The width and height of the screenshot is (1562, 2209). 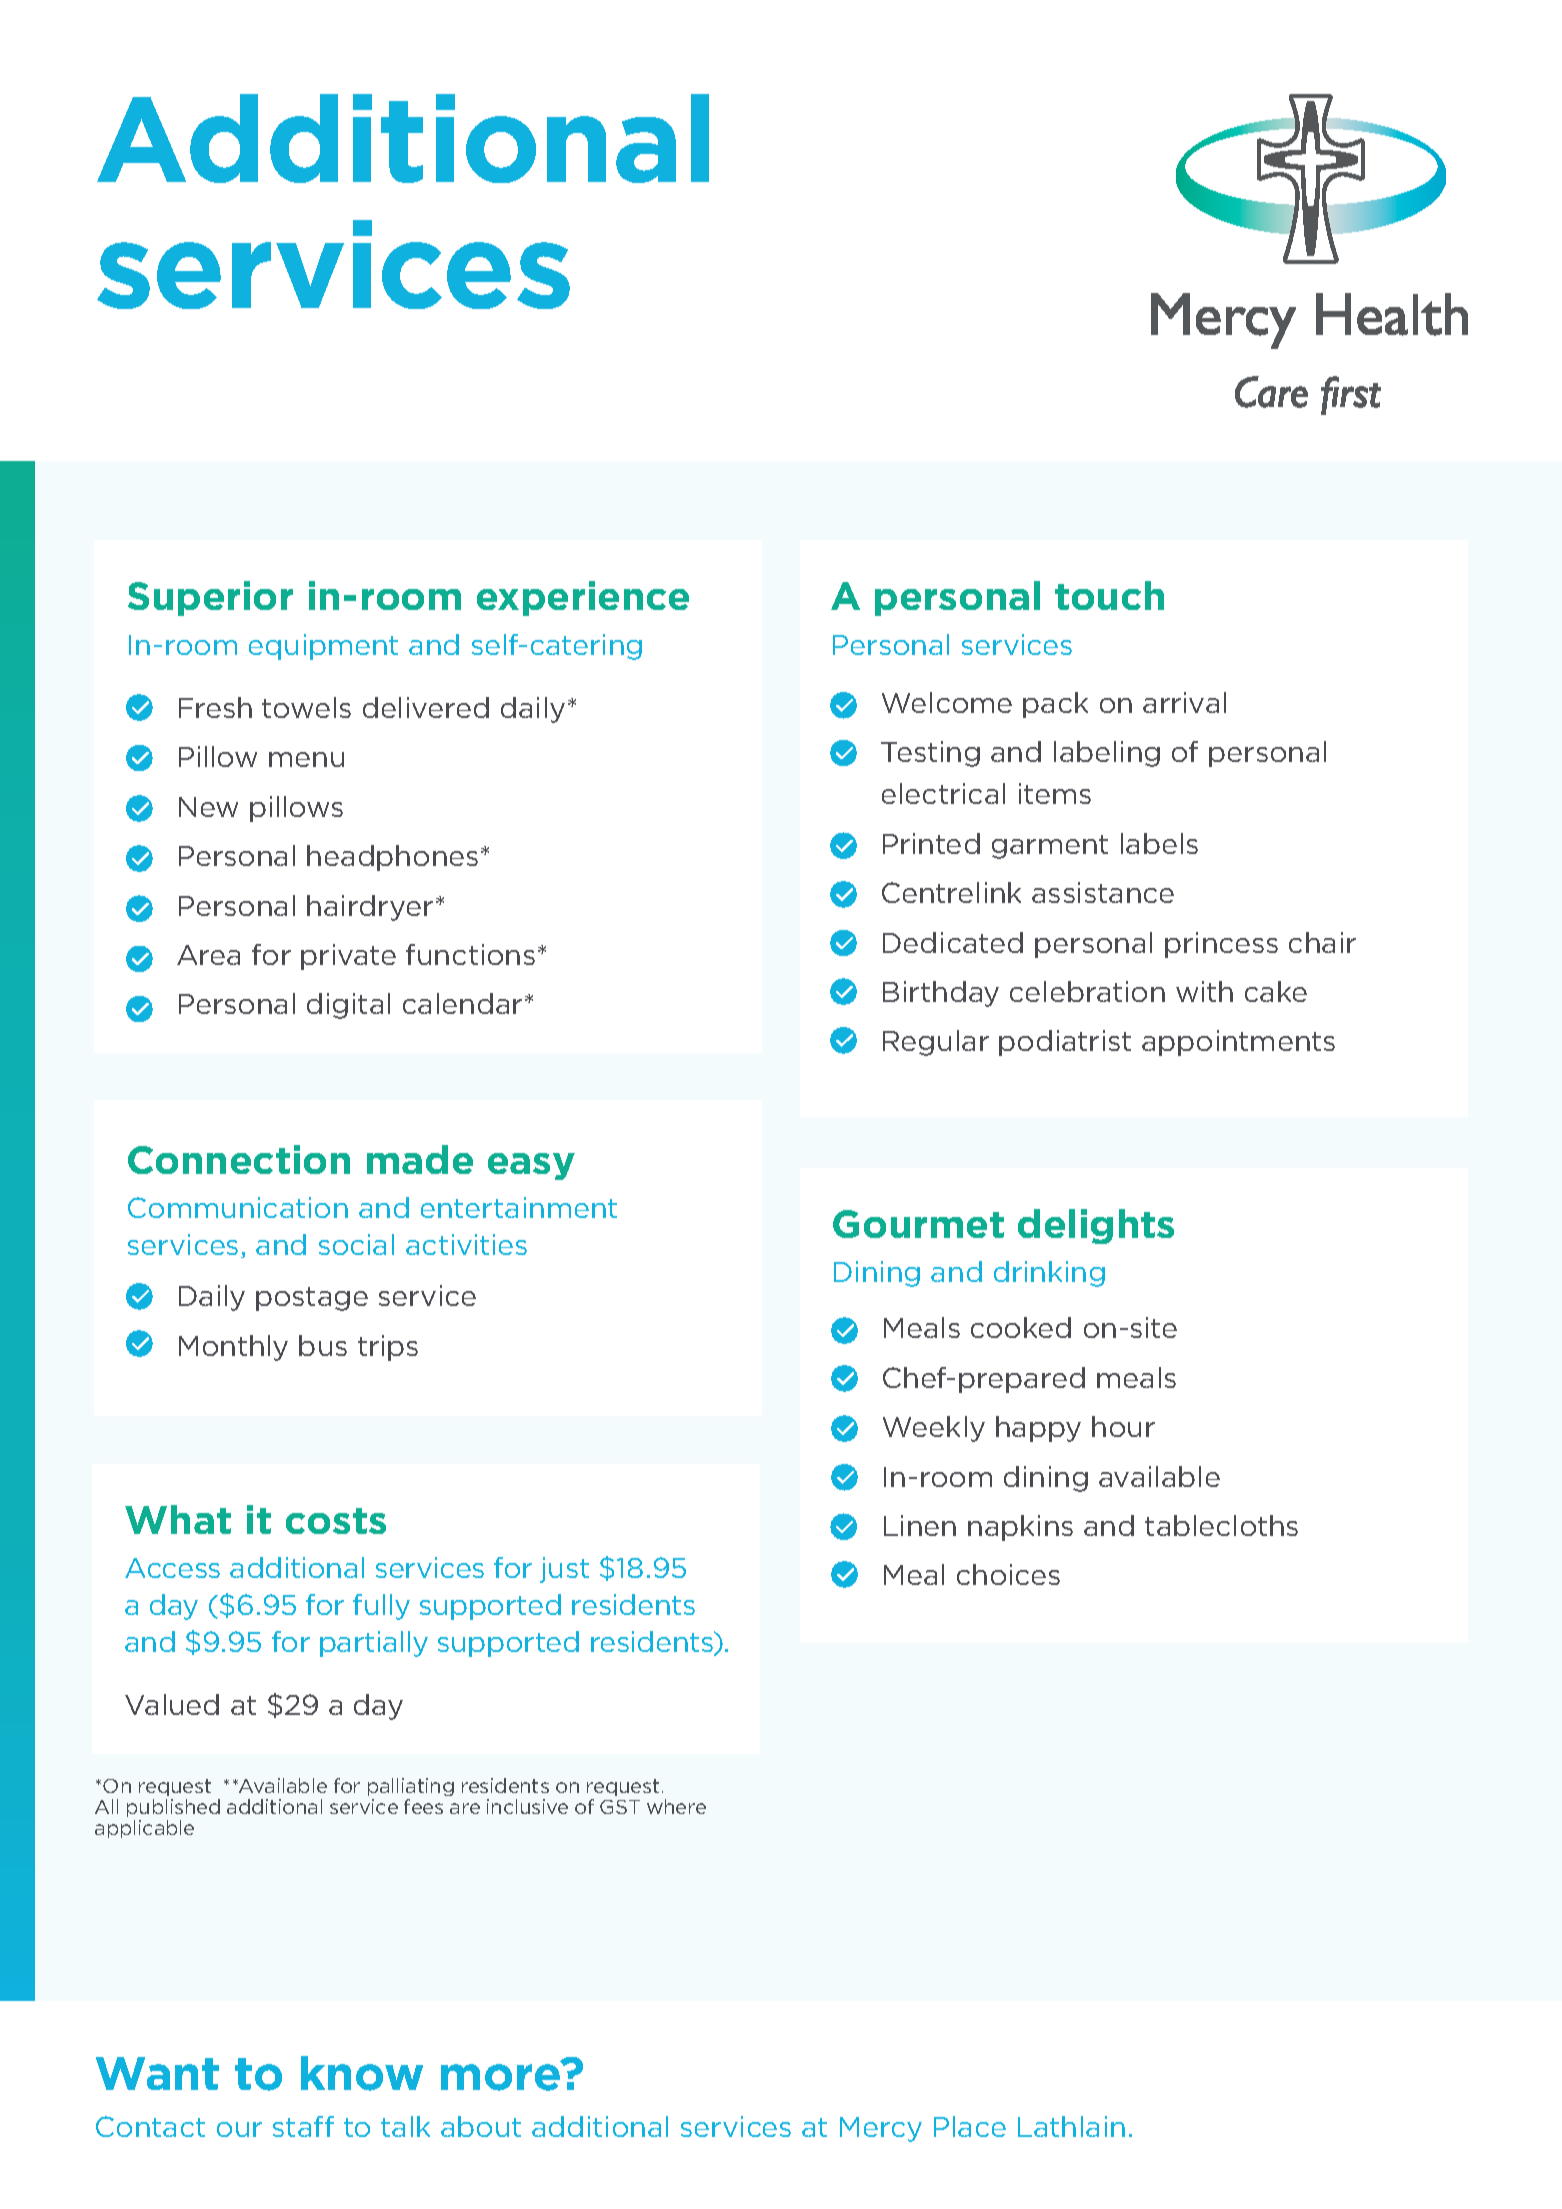 What do you see at coordinates (1238, 1043) in the screenshot?
I see `appointments` at bounding box center [1238, 1043].
